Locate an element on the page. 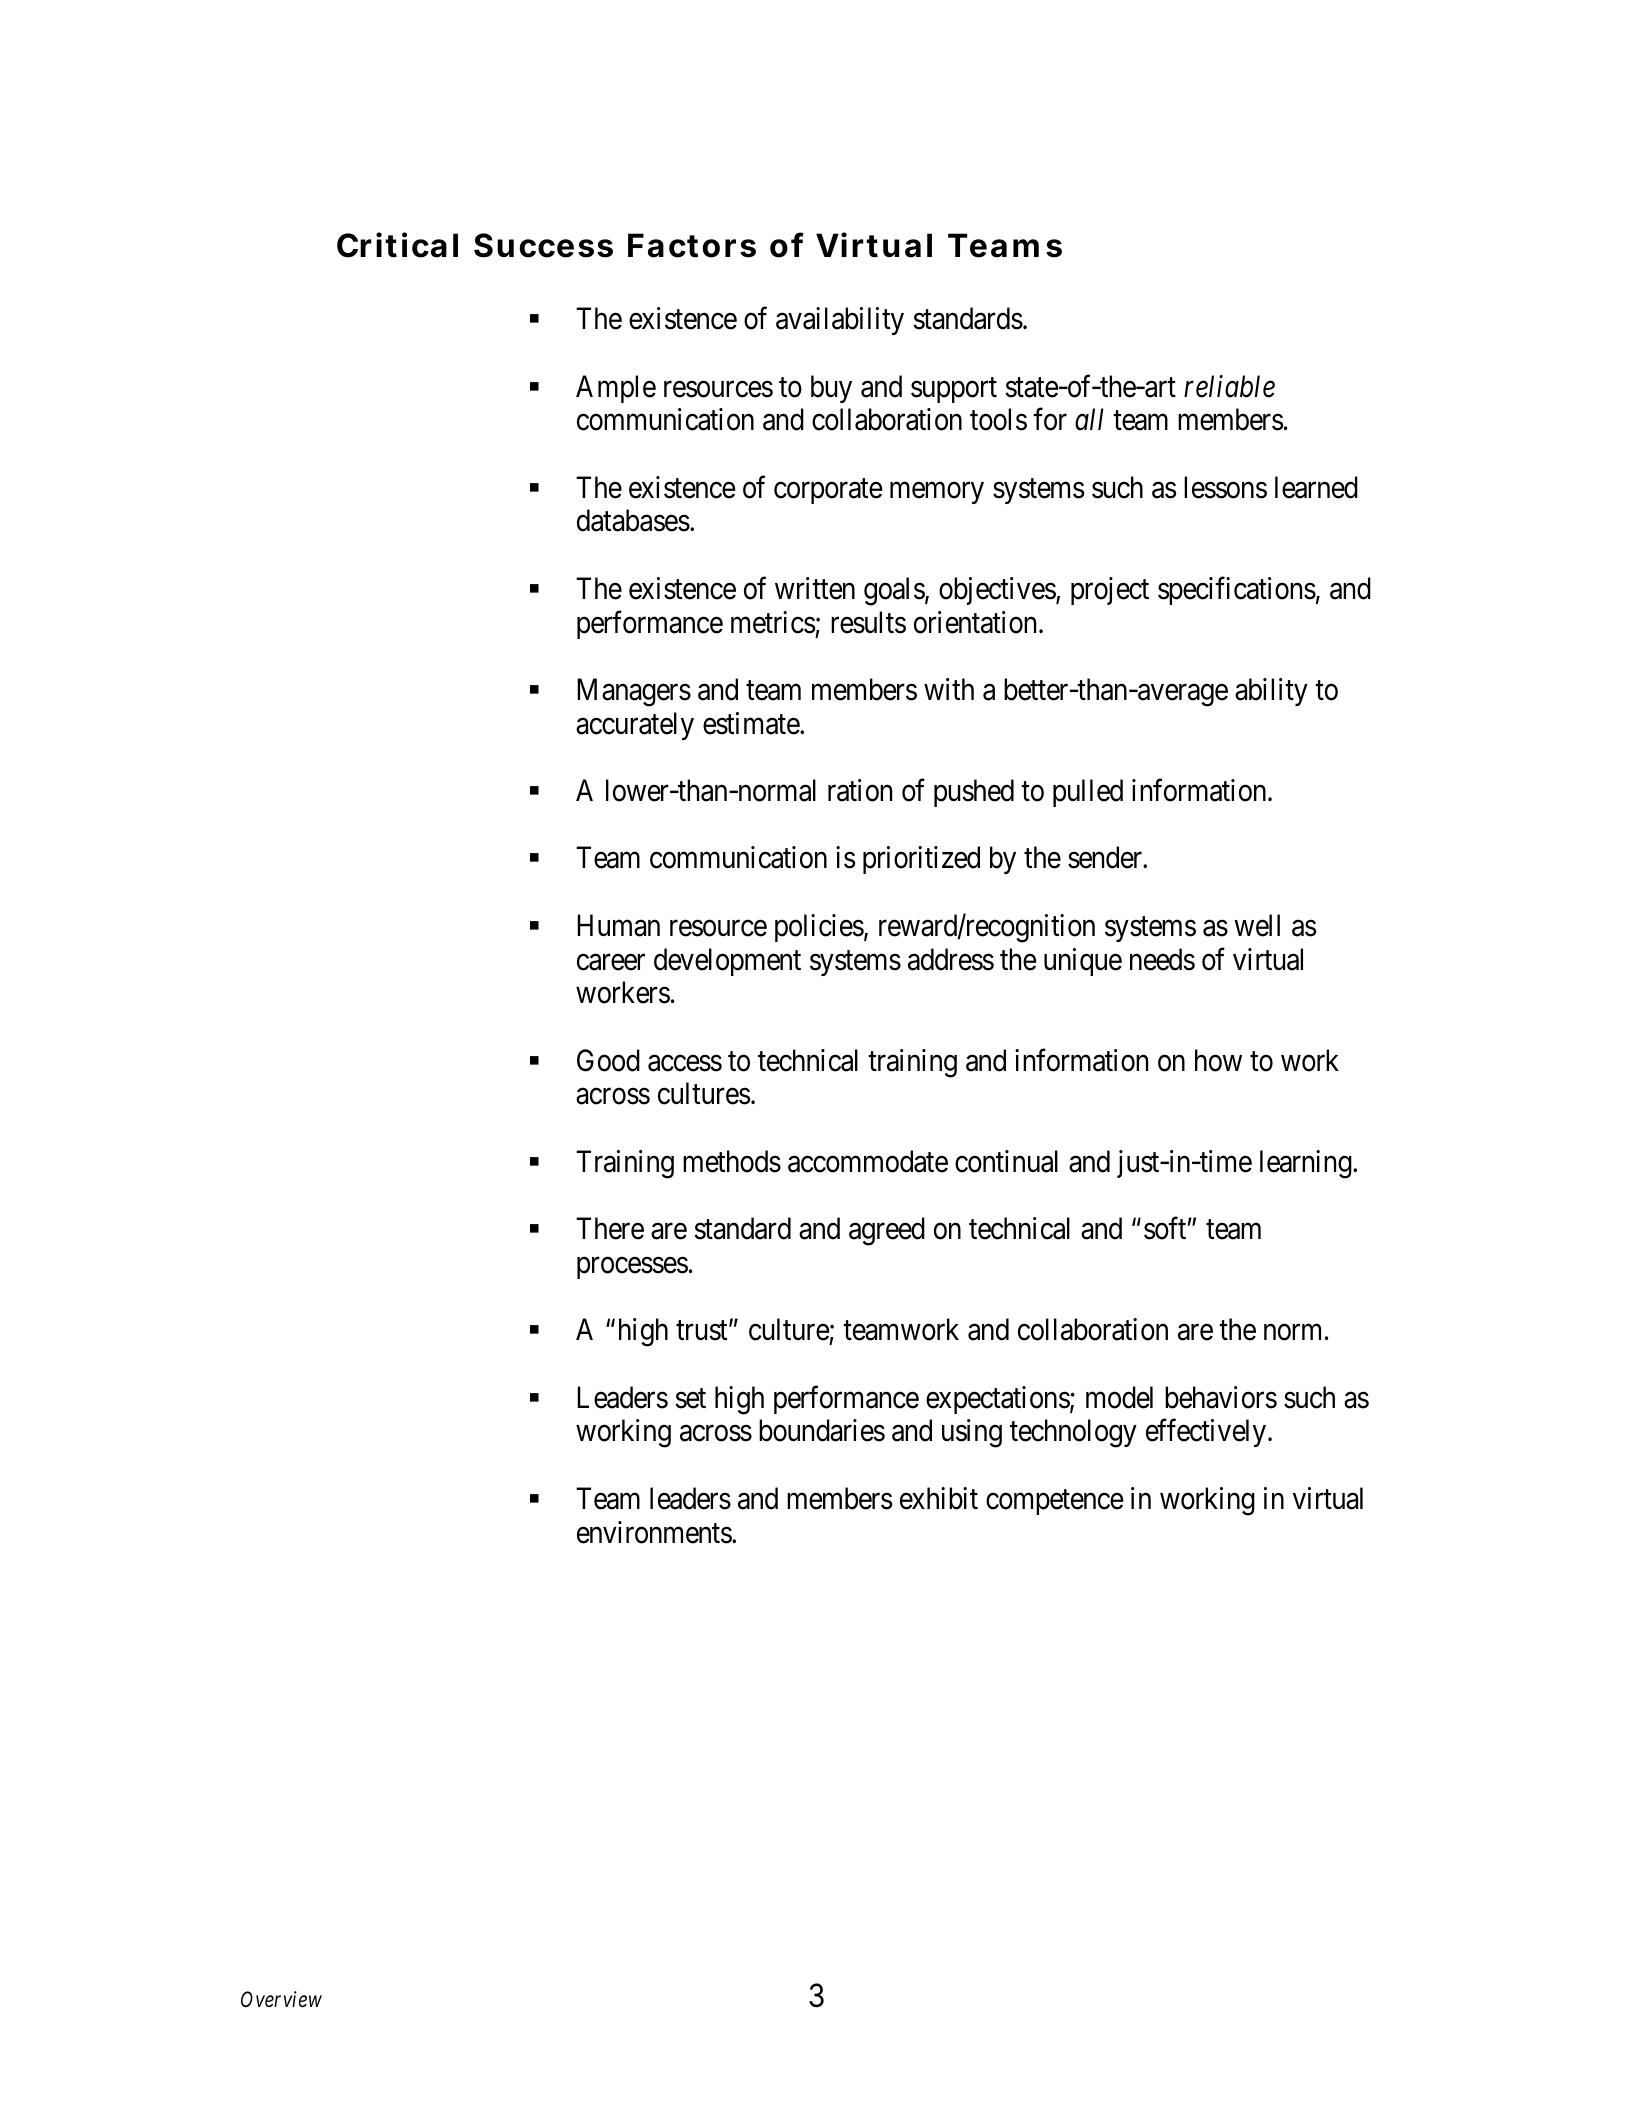  Overview is located at coordinates (281, 1999).
